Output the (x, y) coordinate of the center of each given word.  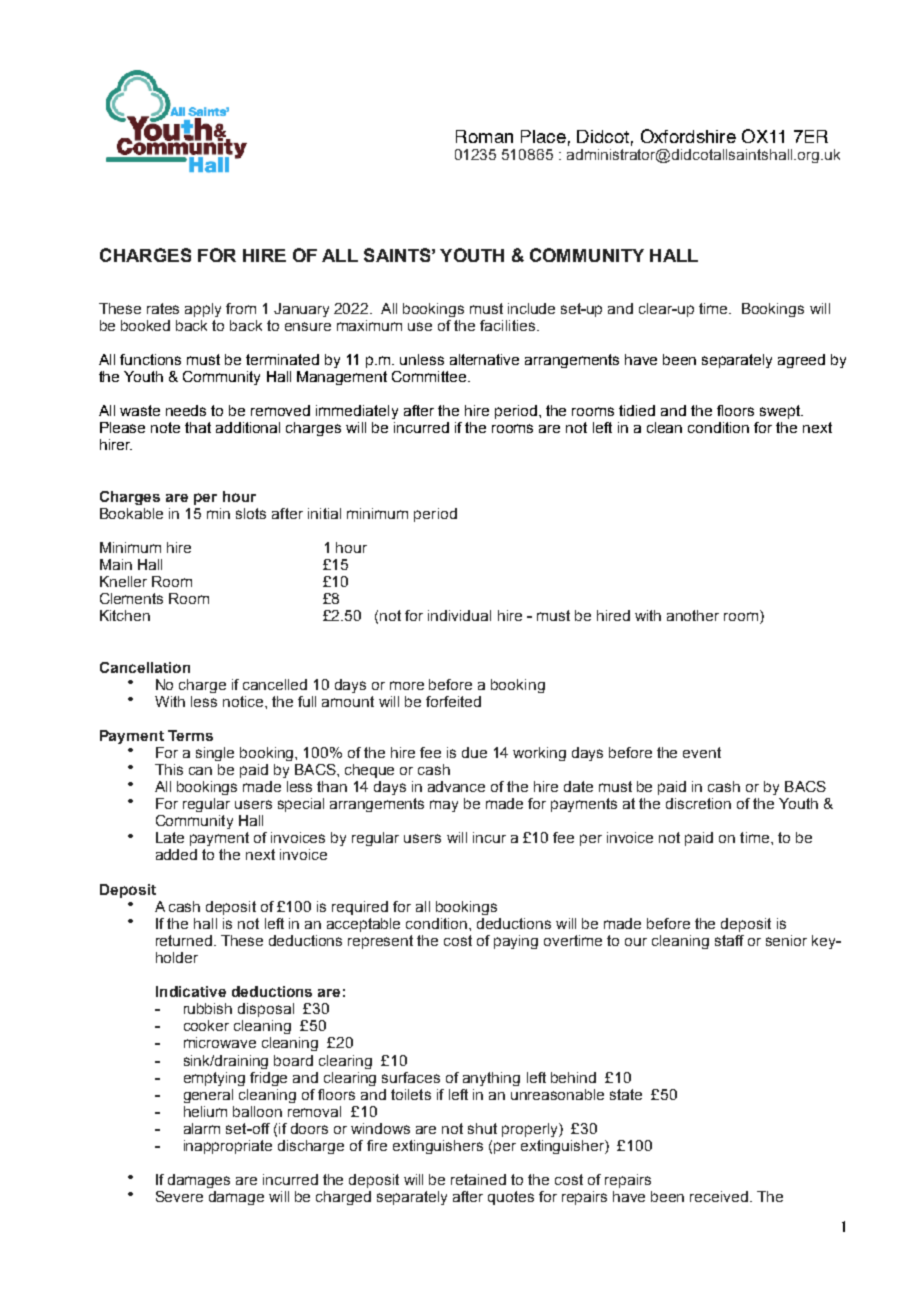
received (719, 1196)
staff (729, 940)
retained (478, 1179)
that (198, 427)
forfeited (453, 701)
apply (203, 310)
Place (543, 136)
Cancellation (145, 667)
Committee (430, 376)
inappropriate (228, 1147)
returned (184, 940)
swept (781, 412)
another (693, 615)
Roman (484, 136)
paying (516, 942)
